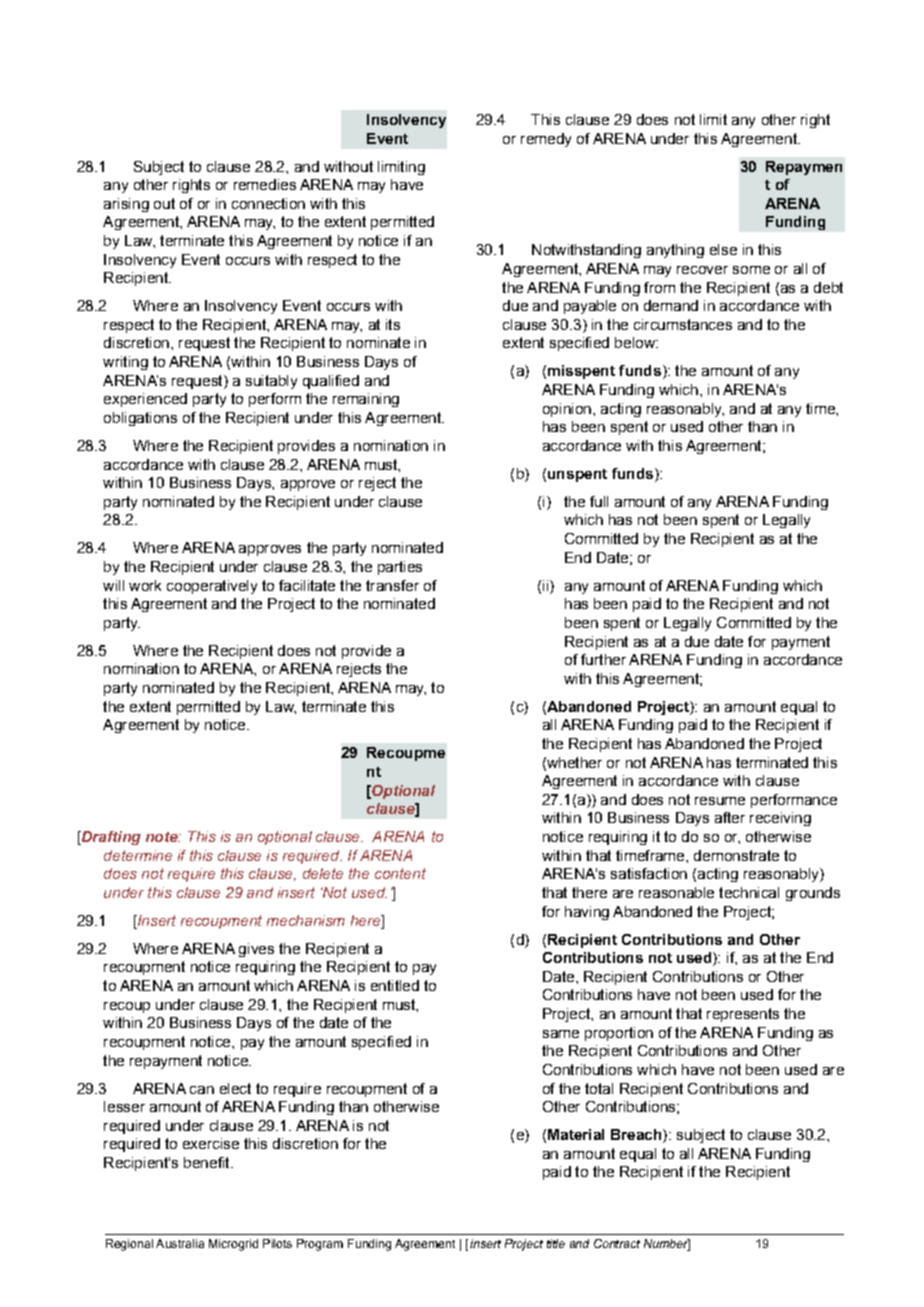  I want to click on obligations, so click(140, 419).
